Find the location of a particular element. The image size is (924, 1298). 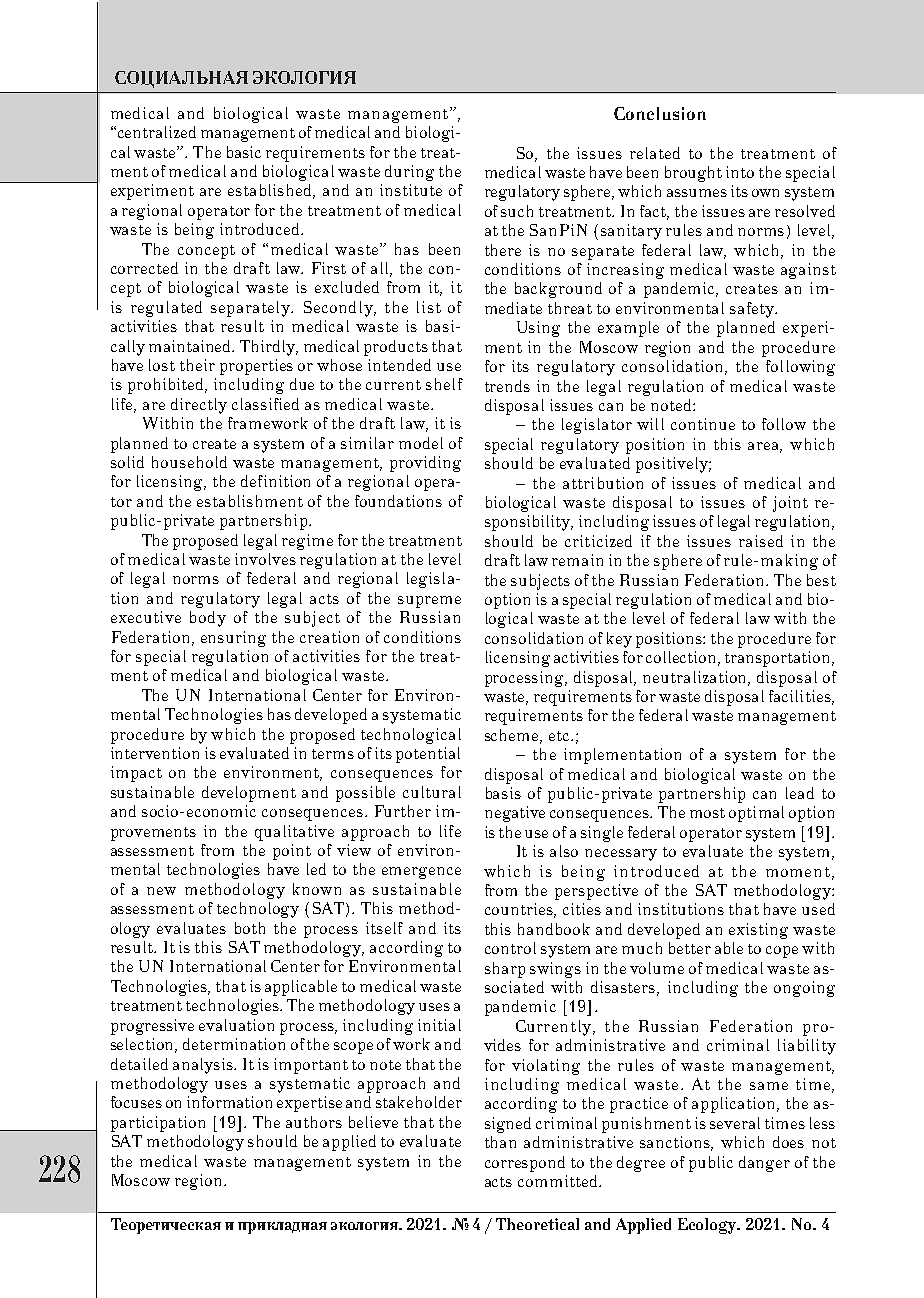

safety is located at coordinates (753, 310).
